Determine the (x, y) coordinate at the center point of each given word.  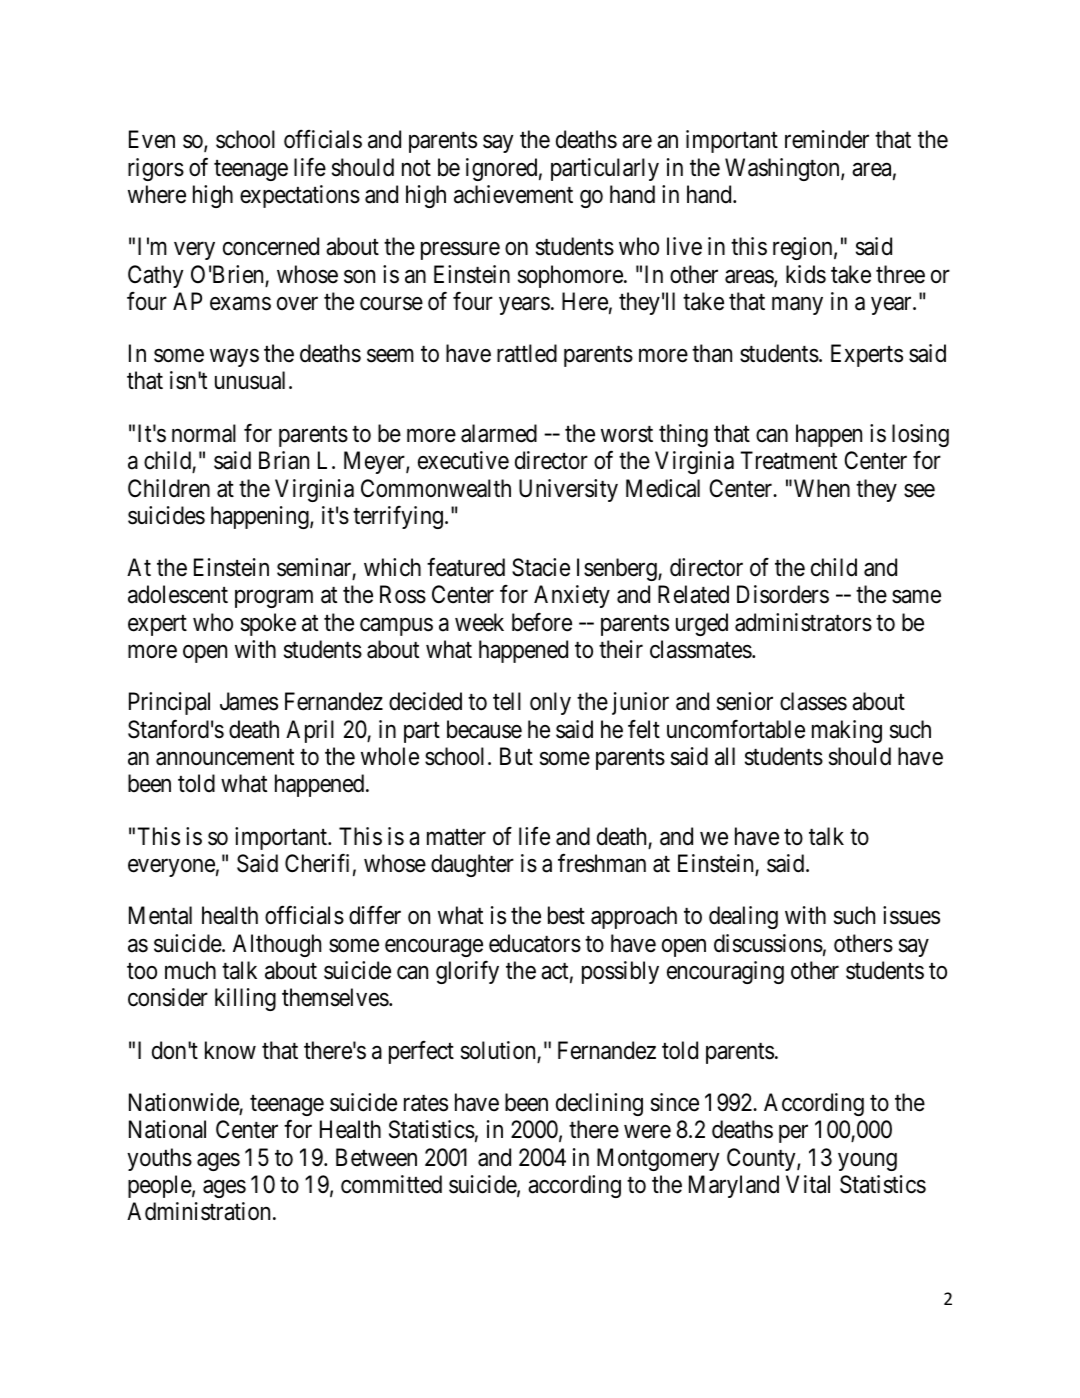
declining (599, 1104)
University (568, 490)
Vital (808, 1184)
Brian (284, 460)
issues (911, 915)
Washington (783, 169)
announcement (225, 757)
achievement (513, 194)
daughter (472, 865)
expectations (300, 196)
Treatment (788, 460)
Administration (198, 1211)
